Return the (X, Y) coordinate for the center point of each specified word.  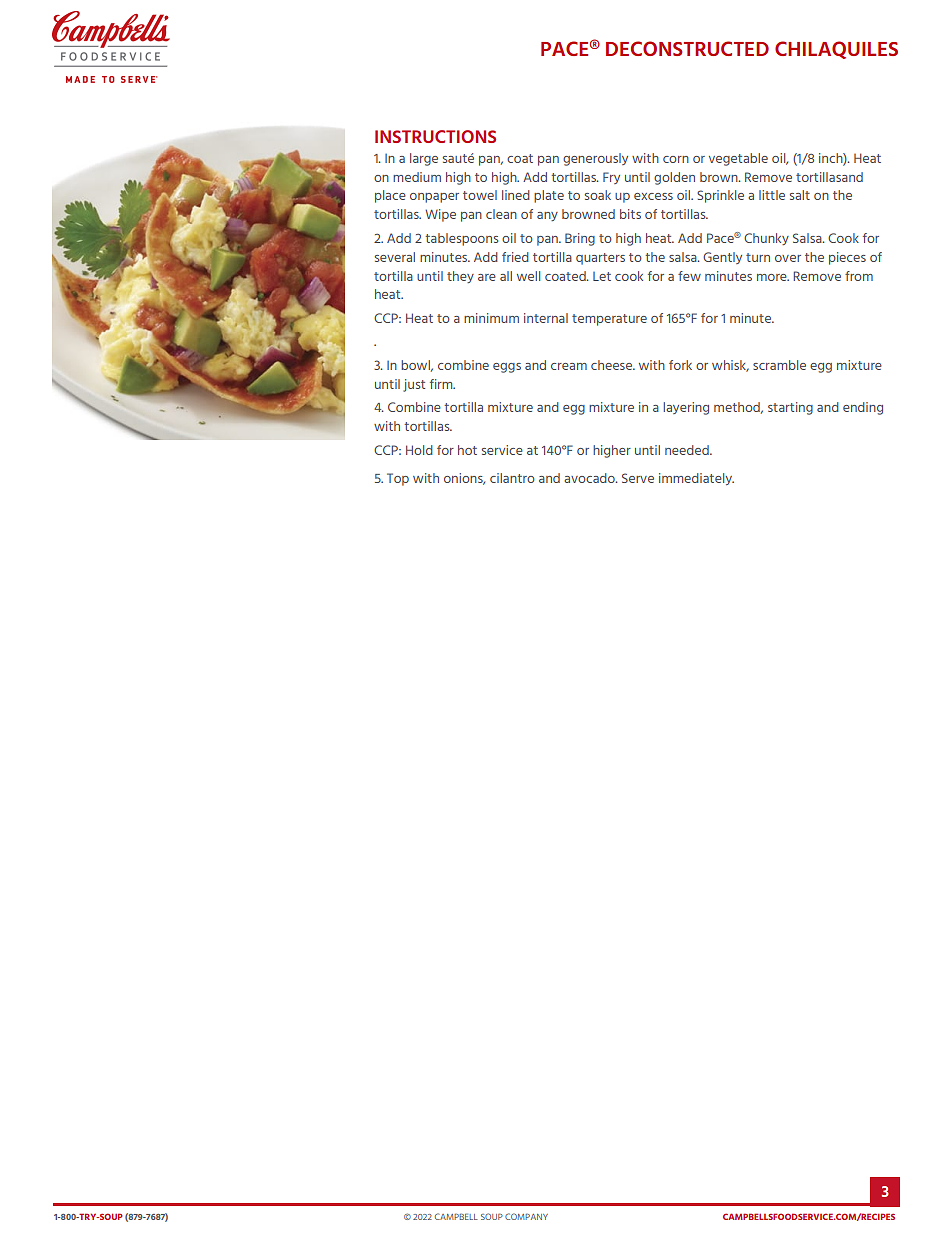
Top (398, 479)
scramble (779, 365)
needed (688, 450)
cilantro (512, 478)
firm (442, 384)
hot (467, 450)
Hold (419, 450)
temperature (609, 320)
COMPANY (526, 1216)
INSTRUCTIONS (435, 136)
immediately (696, 479)
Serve (638, 478)
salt (800, 195)
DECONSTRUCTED (687, 48)
